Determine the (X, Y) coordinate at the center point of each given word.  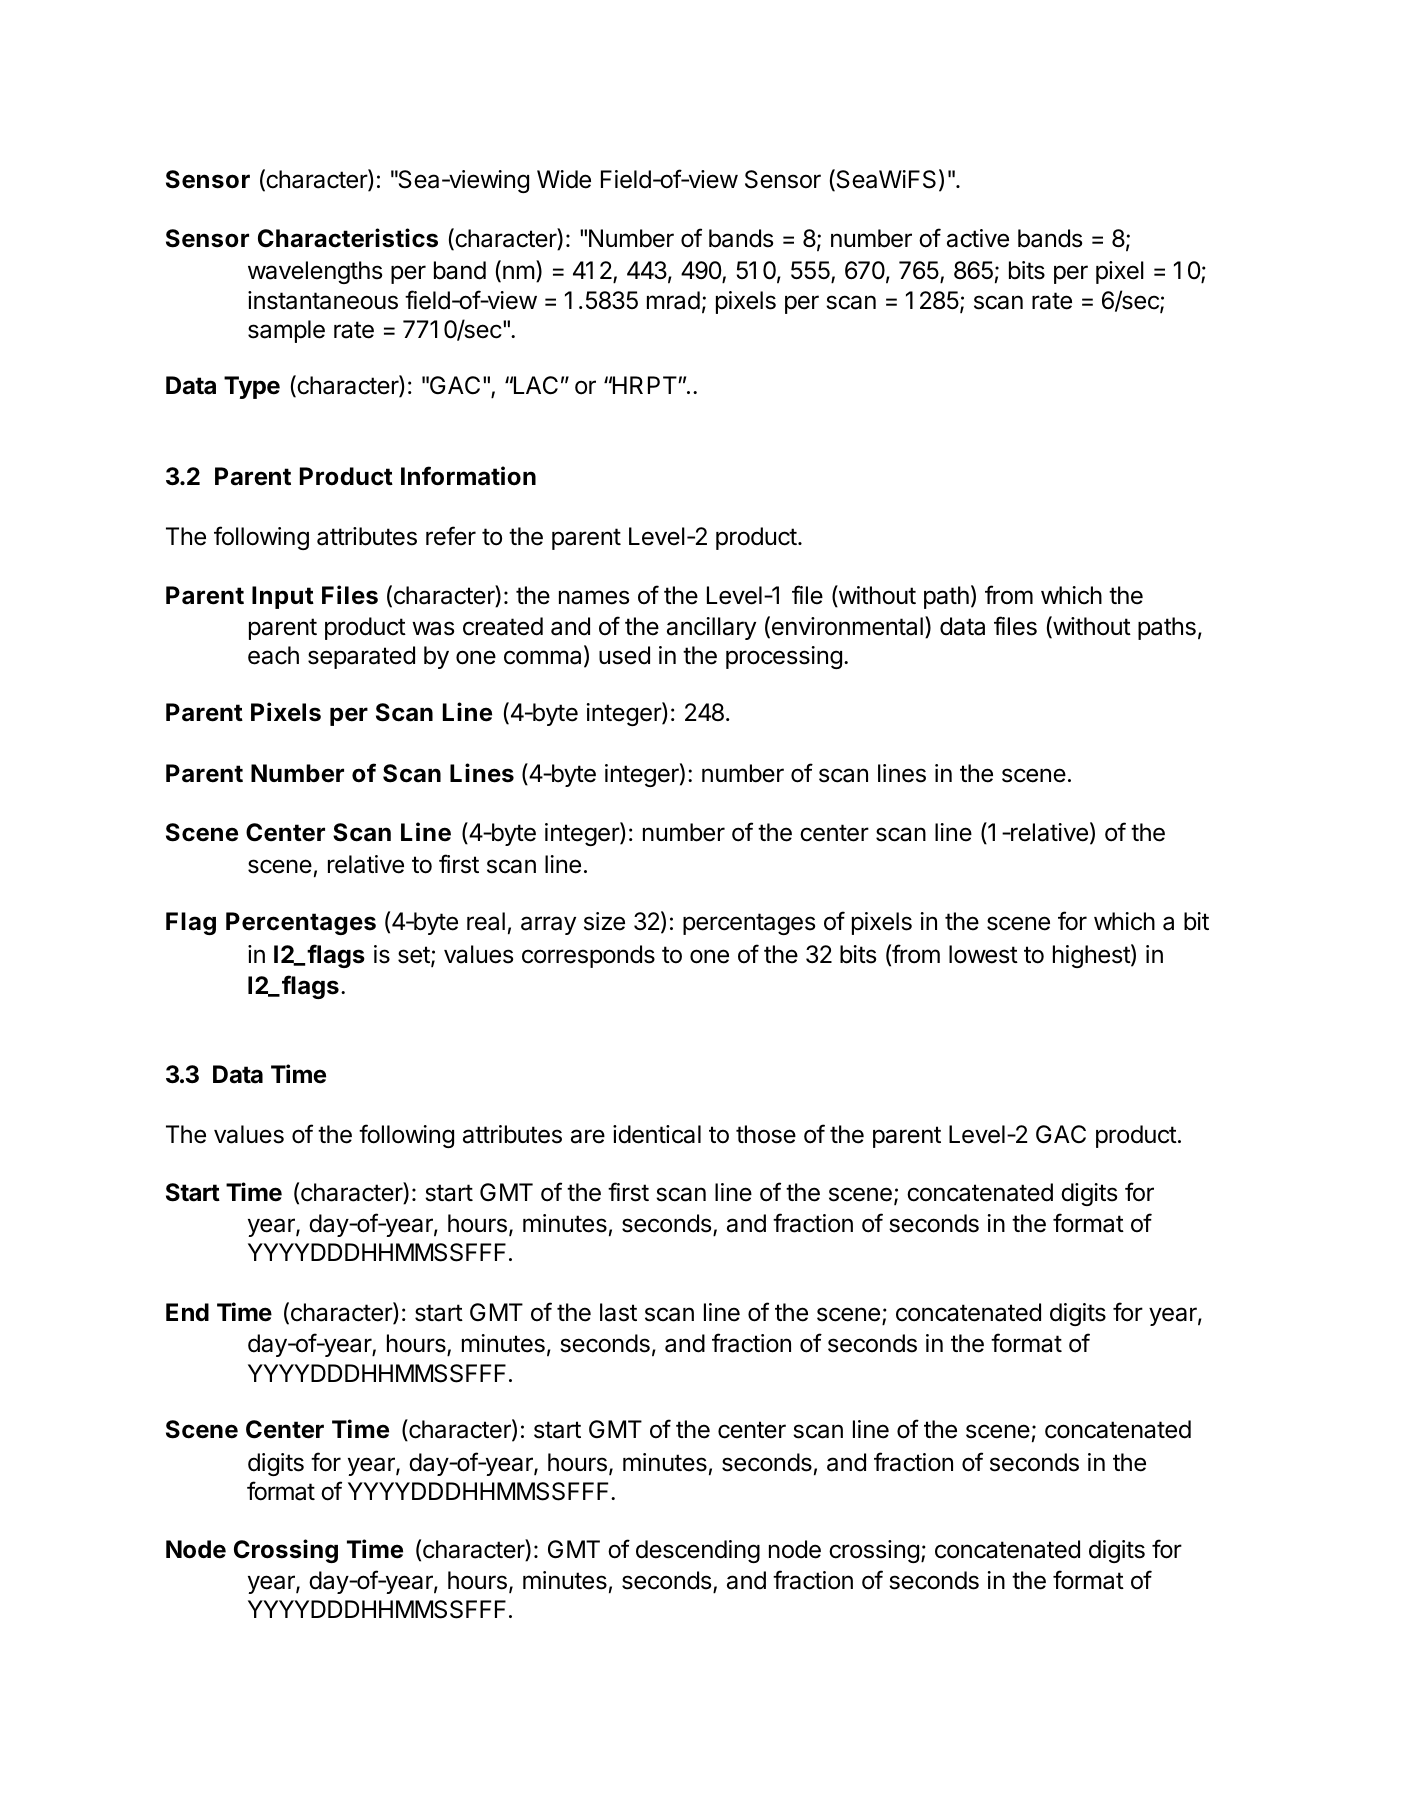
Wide (564, 179)
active (978, 238)
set (415, 956)
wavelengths (315, 272)
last (618, 1312)
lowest (983, 954)
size (604, 921)
